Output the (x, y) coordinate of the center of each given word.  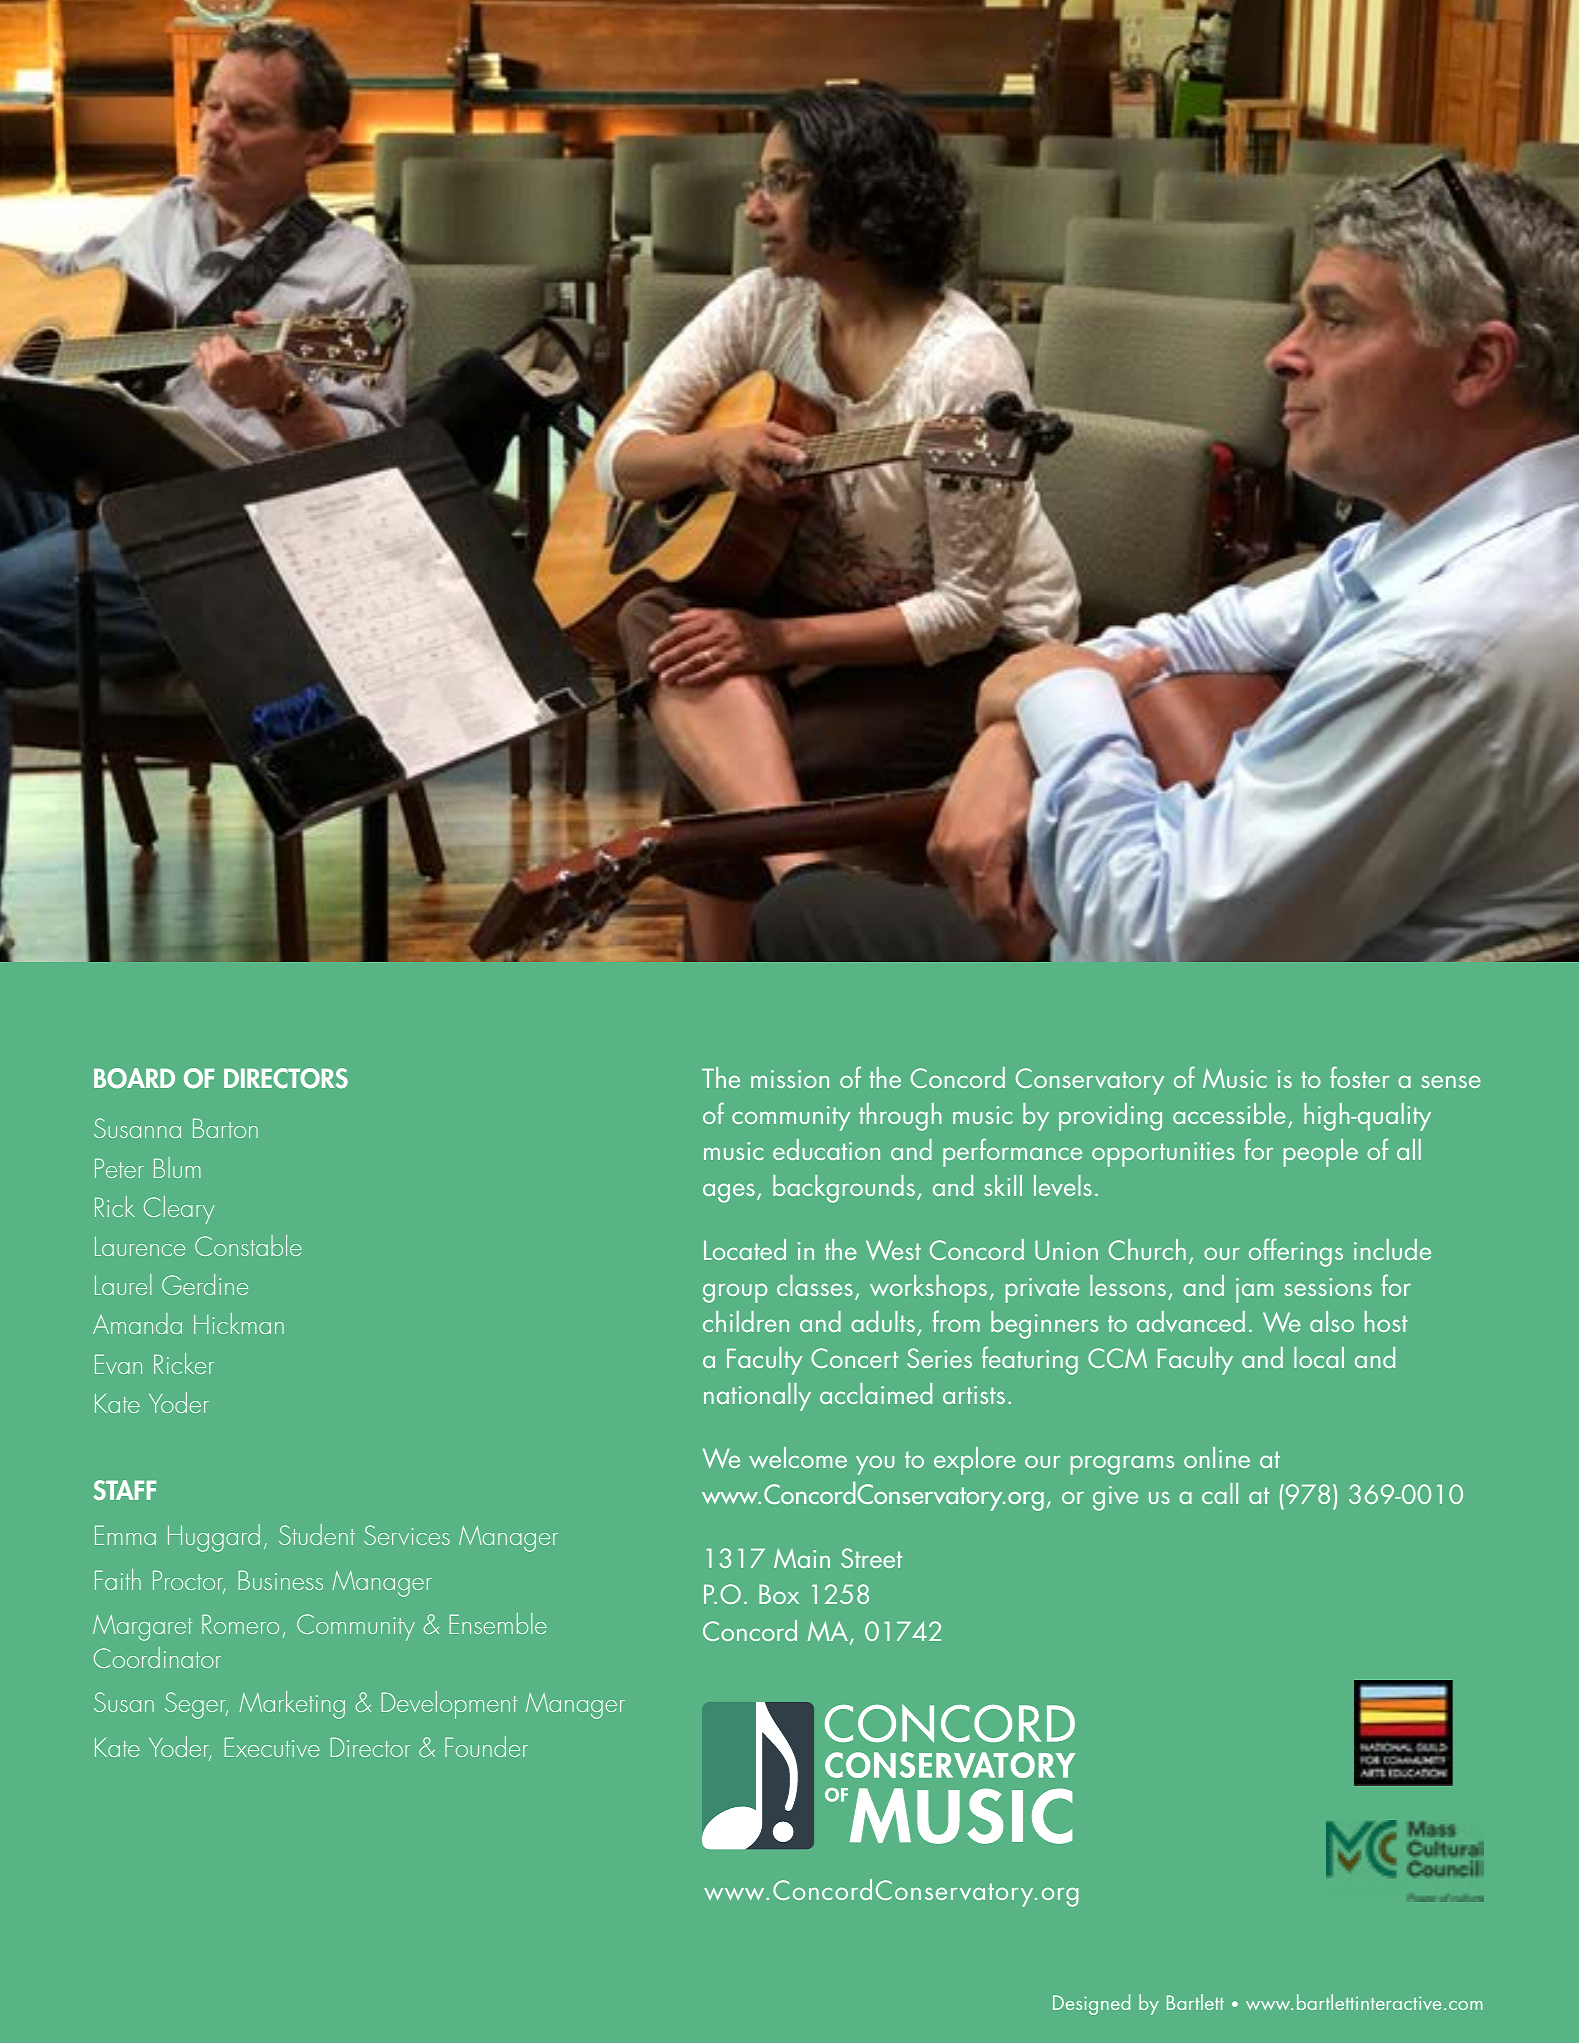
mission (790, 1079)
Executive (272, 1747)
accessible (1229, 1113)
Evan (118, 1364)
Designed (1091, 2004)
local (1319, 1357)
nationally (757, 1397)
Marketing (292, 1705)
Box (779, 1594)
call (1220, 1493)
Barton (225, 1128)
